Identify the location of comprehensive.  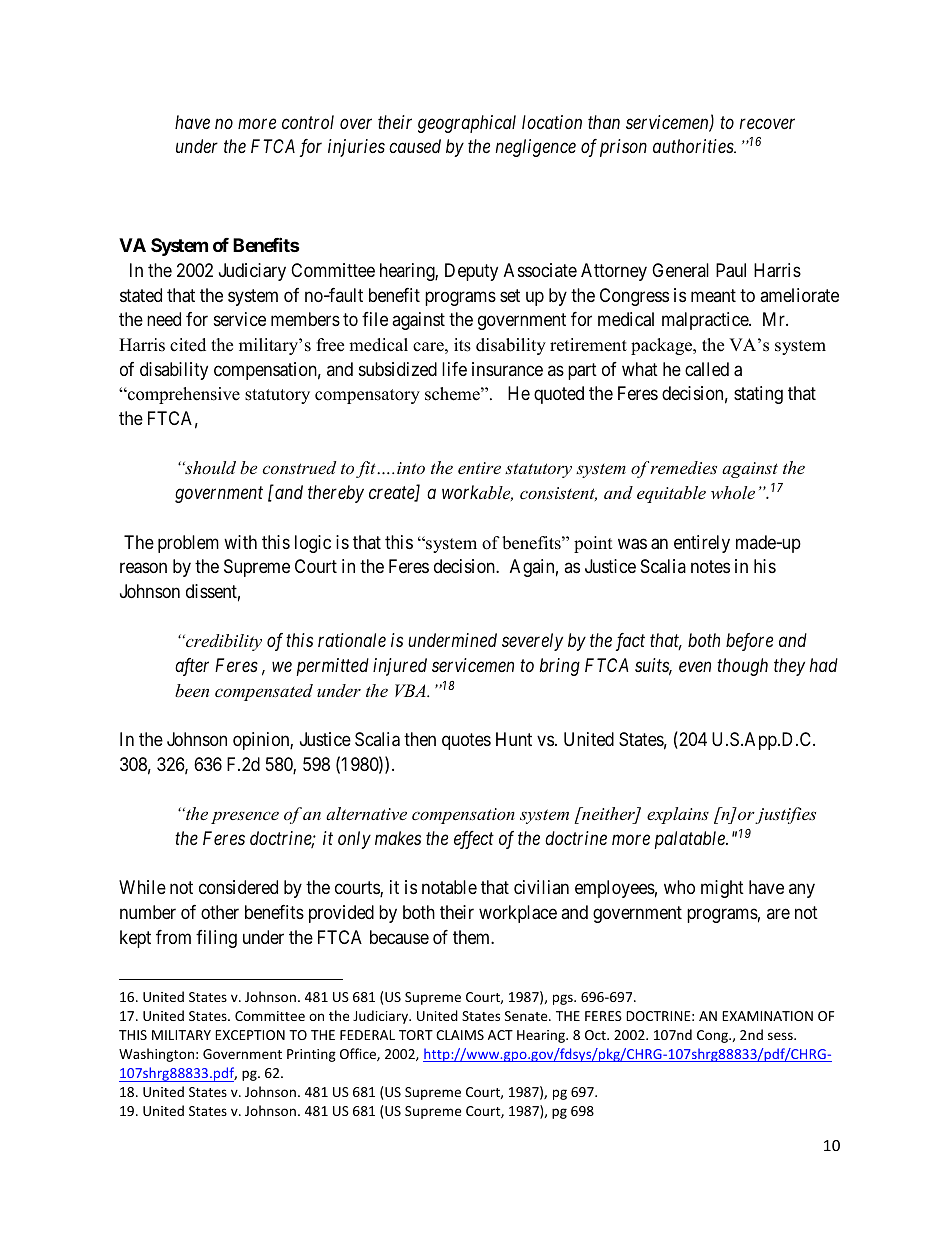
(183, 395).
